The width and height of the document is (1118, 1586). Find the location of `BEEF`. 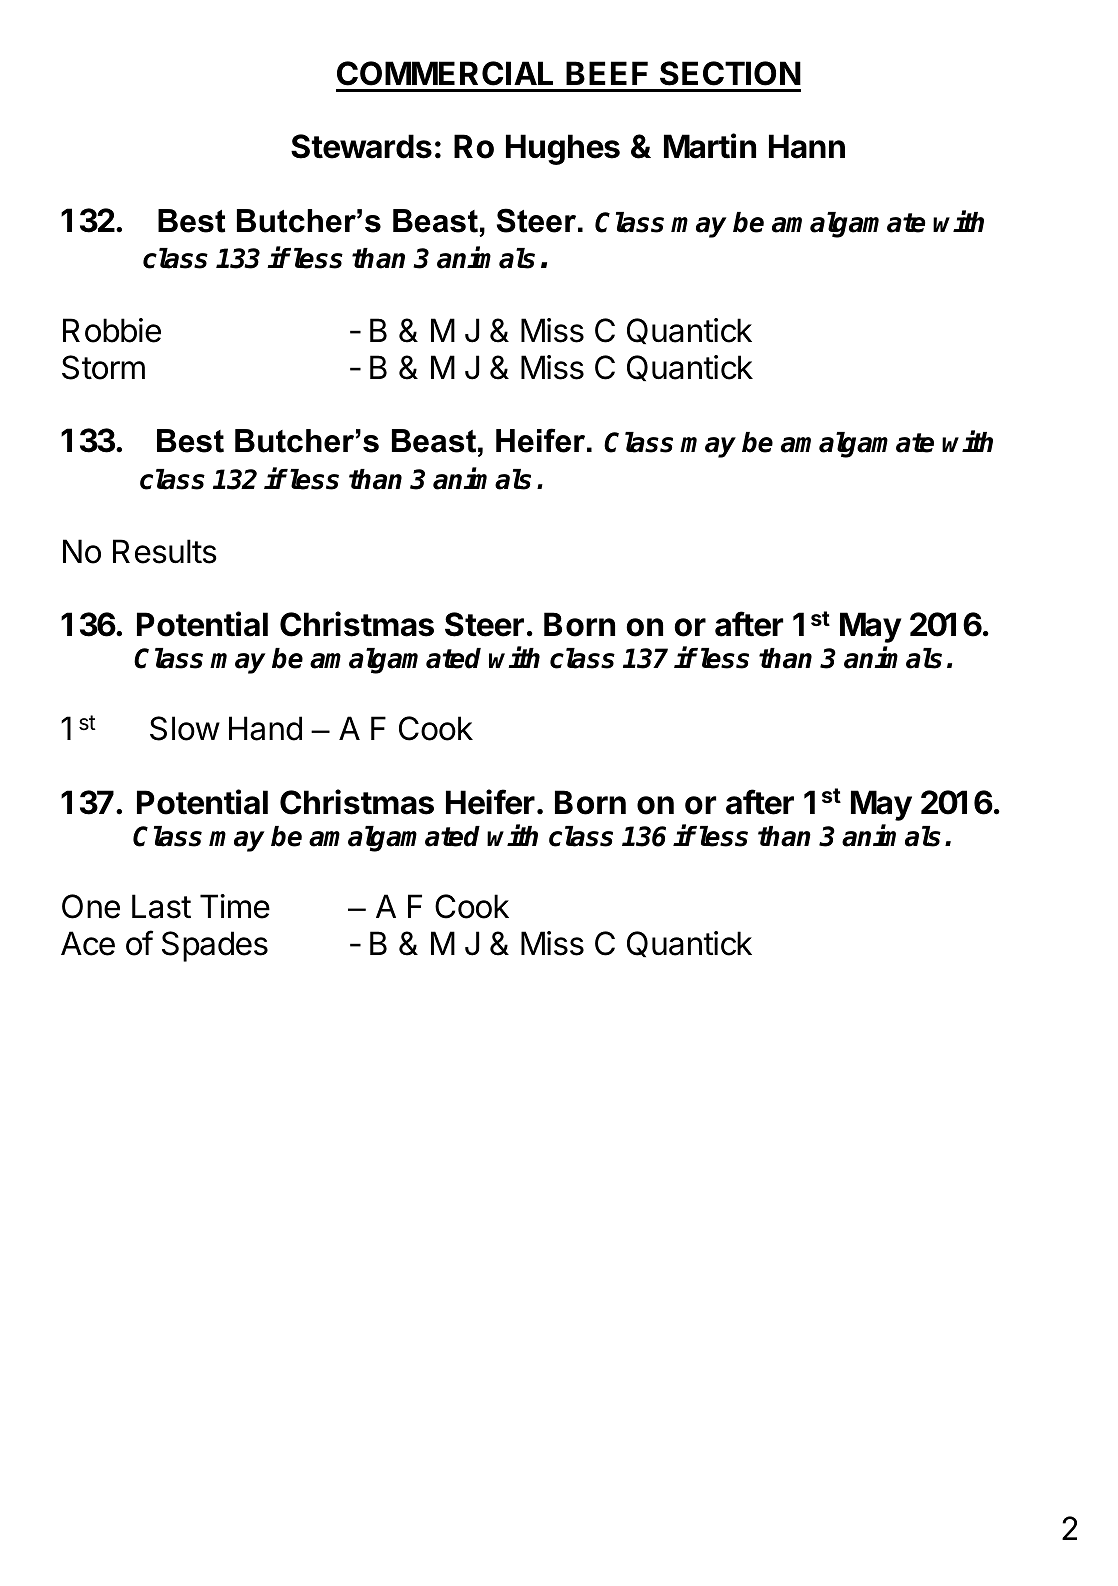

BEEF is located at coordinates (607, 73).
